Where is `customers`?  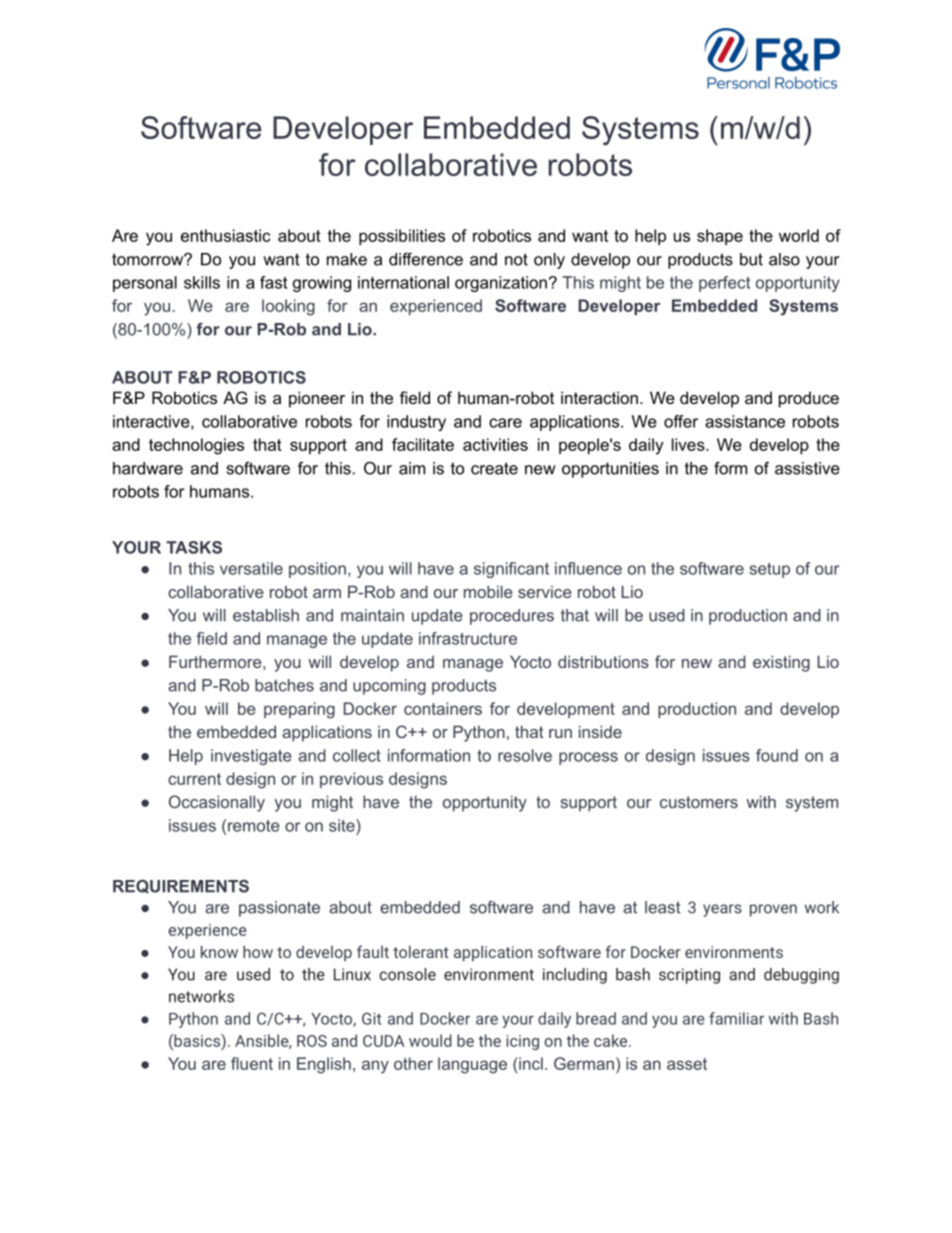
customers is located at coordinates (699, 802).
